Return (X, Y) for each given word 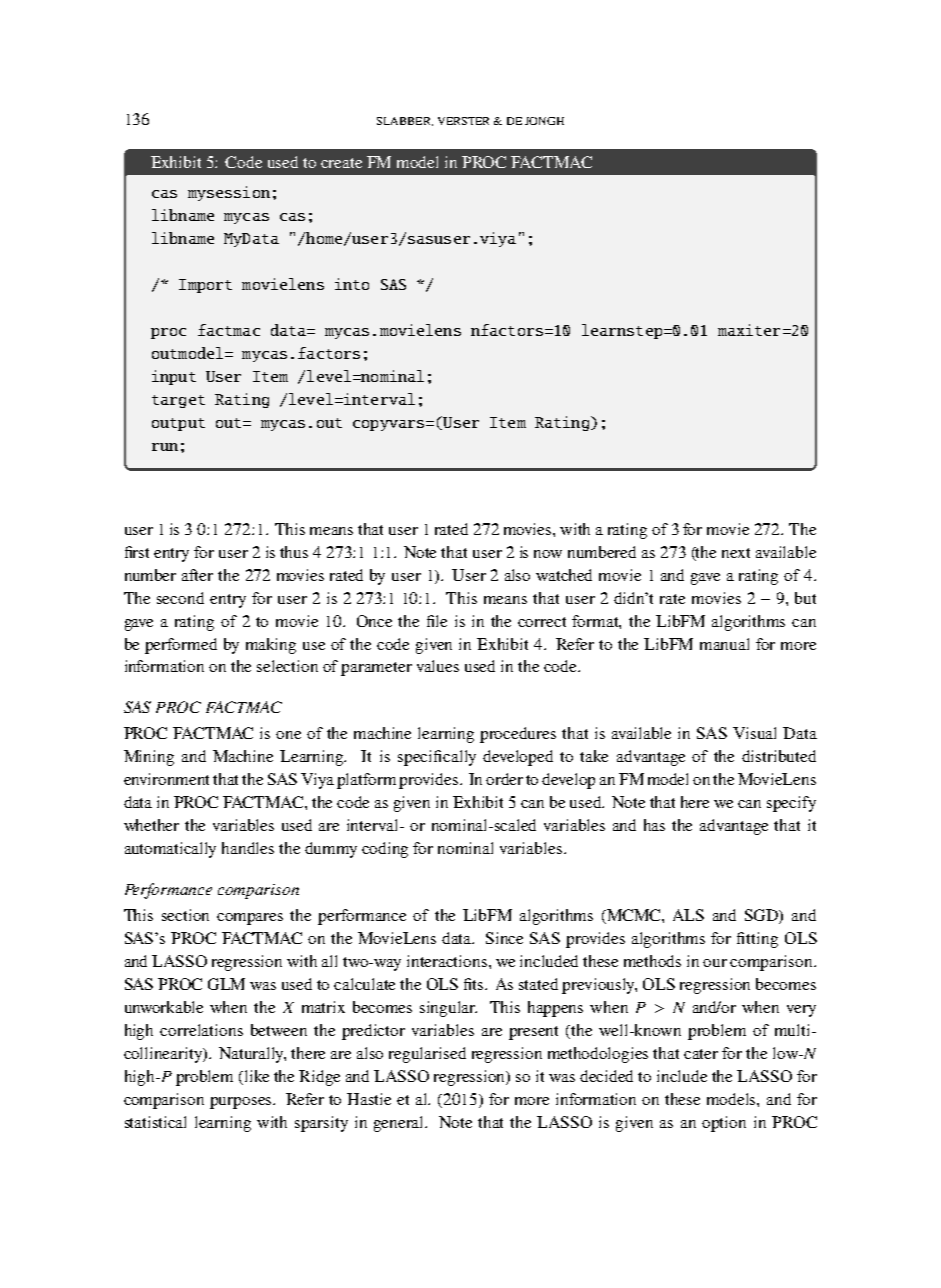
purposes (242, 1103)
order (504, 779)
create (341, 163)
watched (564, 575)
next (736, 553)
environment (166, 779)
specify (791, 804)
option (724, 1124)
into (352, 284)
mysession (229, 193)
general (400, 1124)
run (165, 447)
